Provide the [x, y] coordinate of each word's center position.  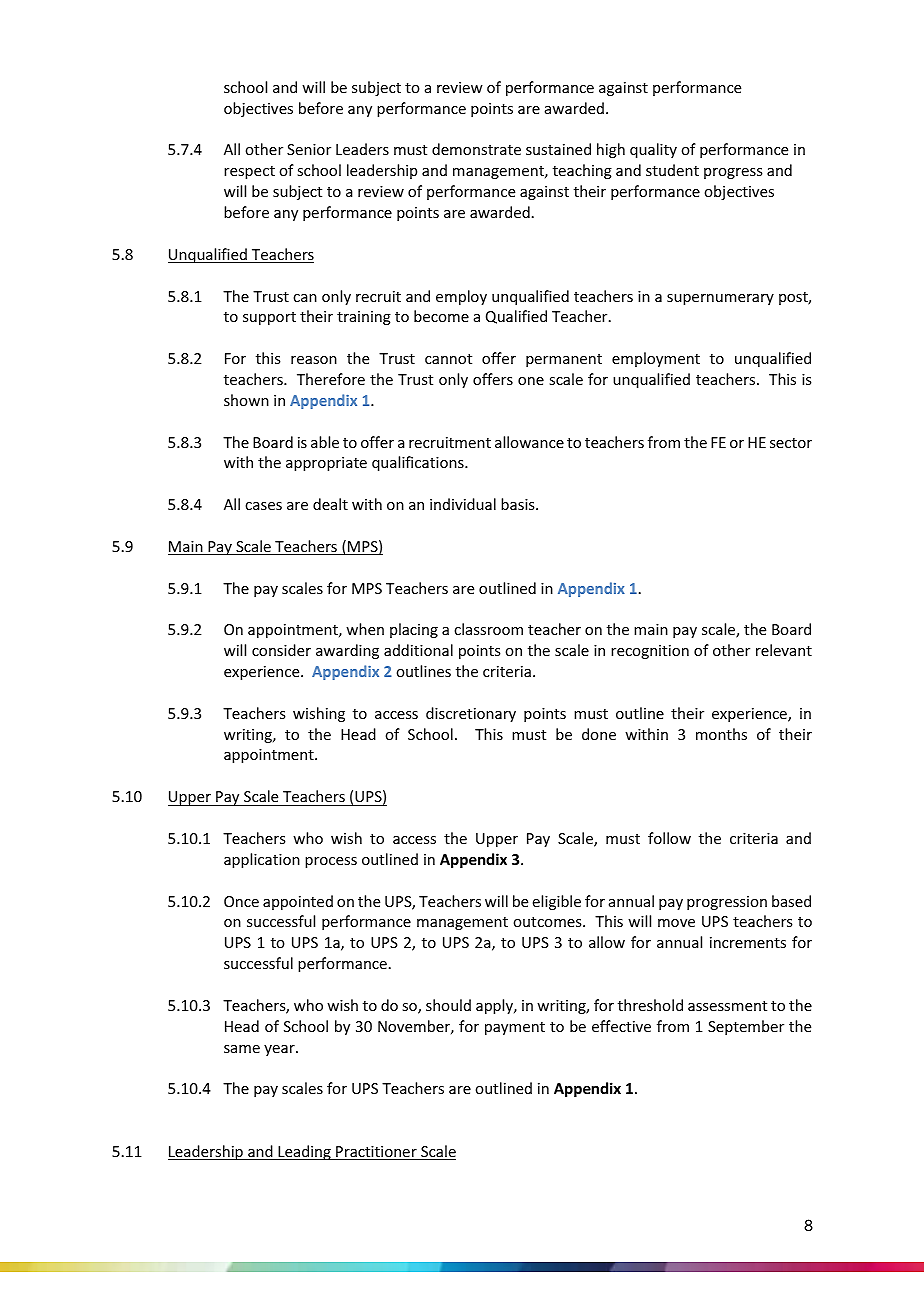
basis [519, 504]
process [331, 862]
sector [791, 443]
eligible [557, 902]
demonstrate [476, 149]
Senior [309, 149]
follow [669, 838]
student [672, 170]
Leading [304, 1152]
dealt [330, 504]
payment [515, 1028]
